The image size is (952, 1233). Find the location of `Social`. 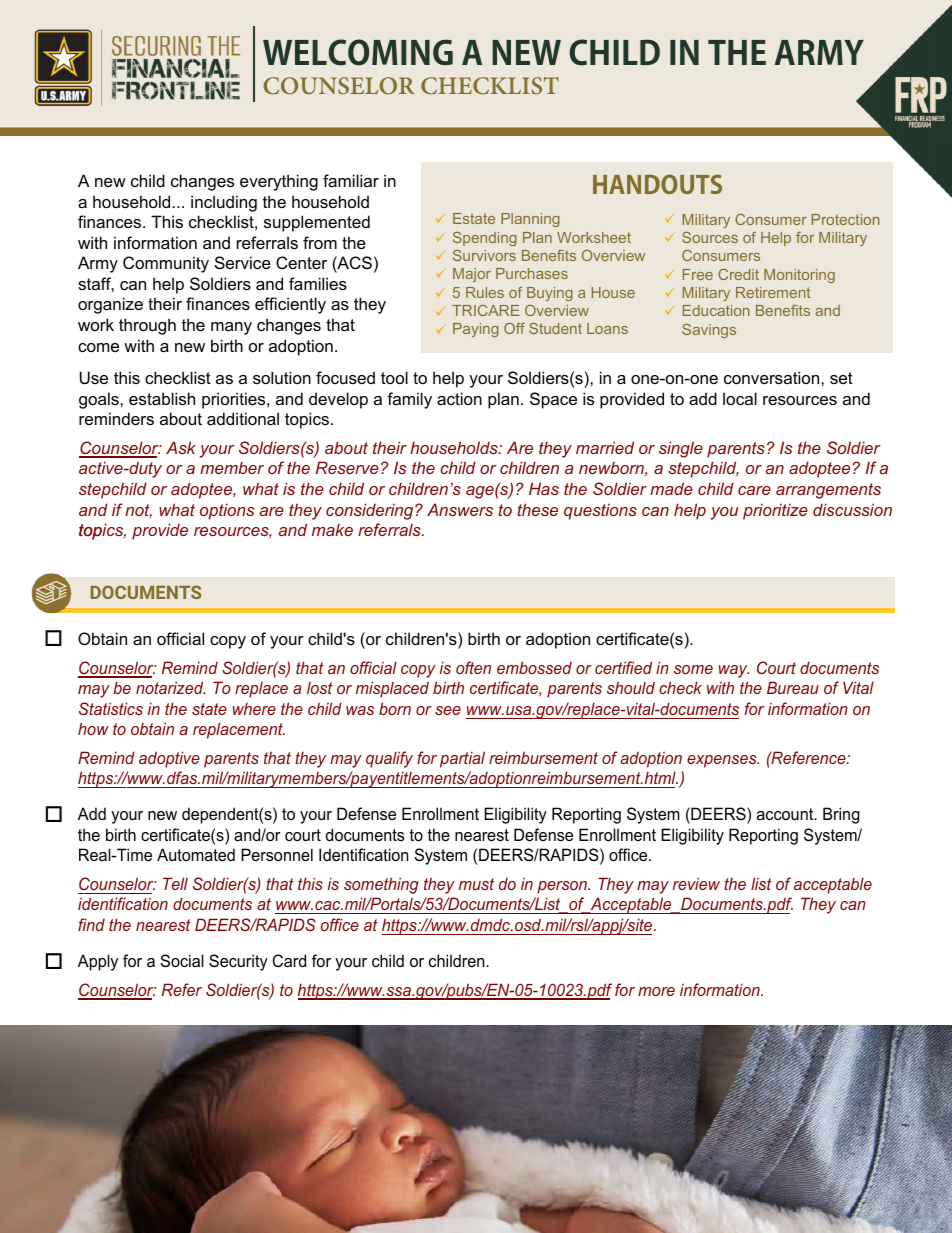

Social is located at coordinates (182, 960).
